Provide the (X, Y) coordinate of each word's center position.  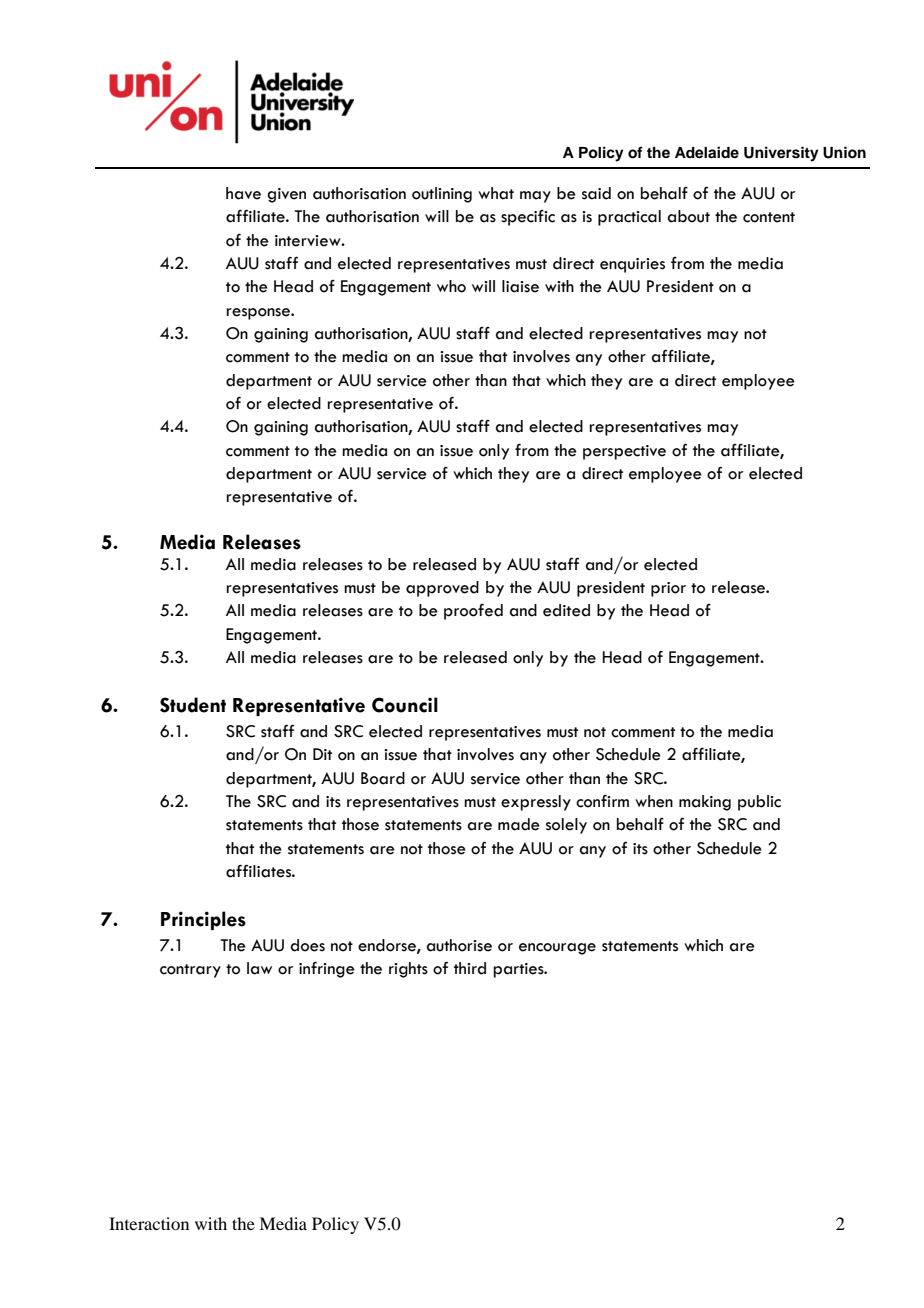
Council (405, 705)
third (470, 968)
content (769, 217)
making (705, 803)
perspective (624, 452)
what (496, 193)
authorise (459, 945)
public (759, 803)
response (259, 314)
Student (193, 705)
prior (668, 589)
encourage (557, 949)
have (243, 193)
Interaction (149, 1223)
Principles (203, 920)
